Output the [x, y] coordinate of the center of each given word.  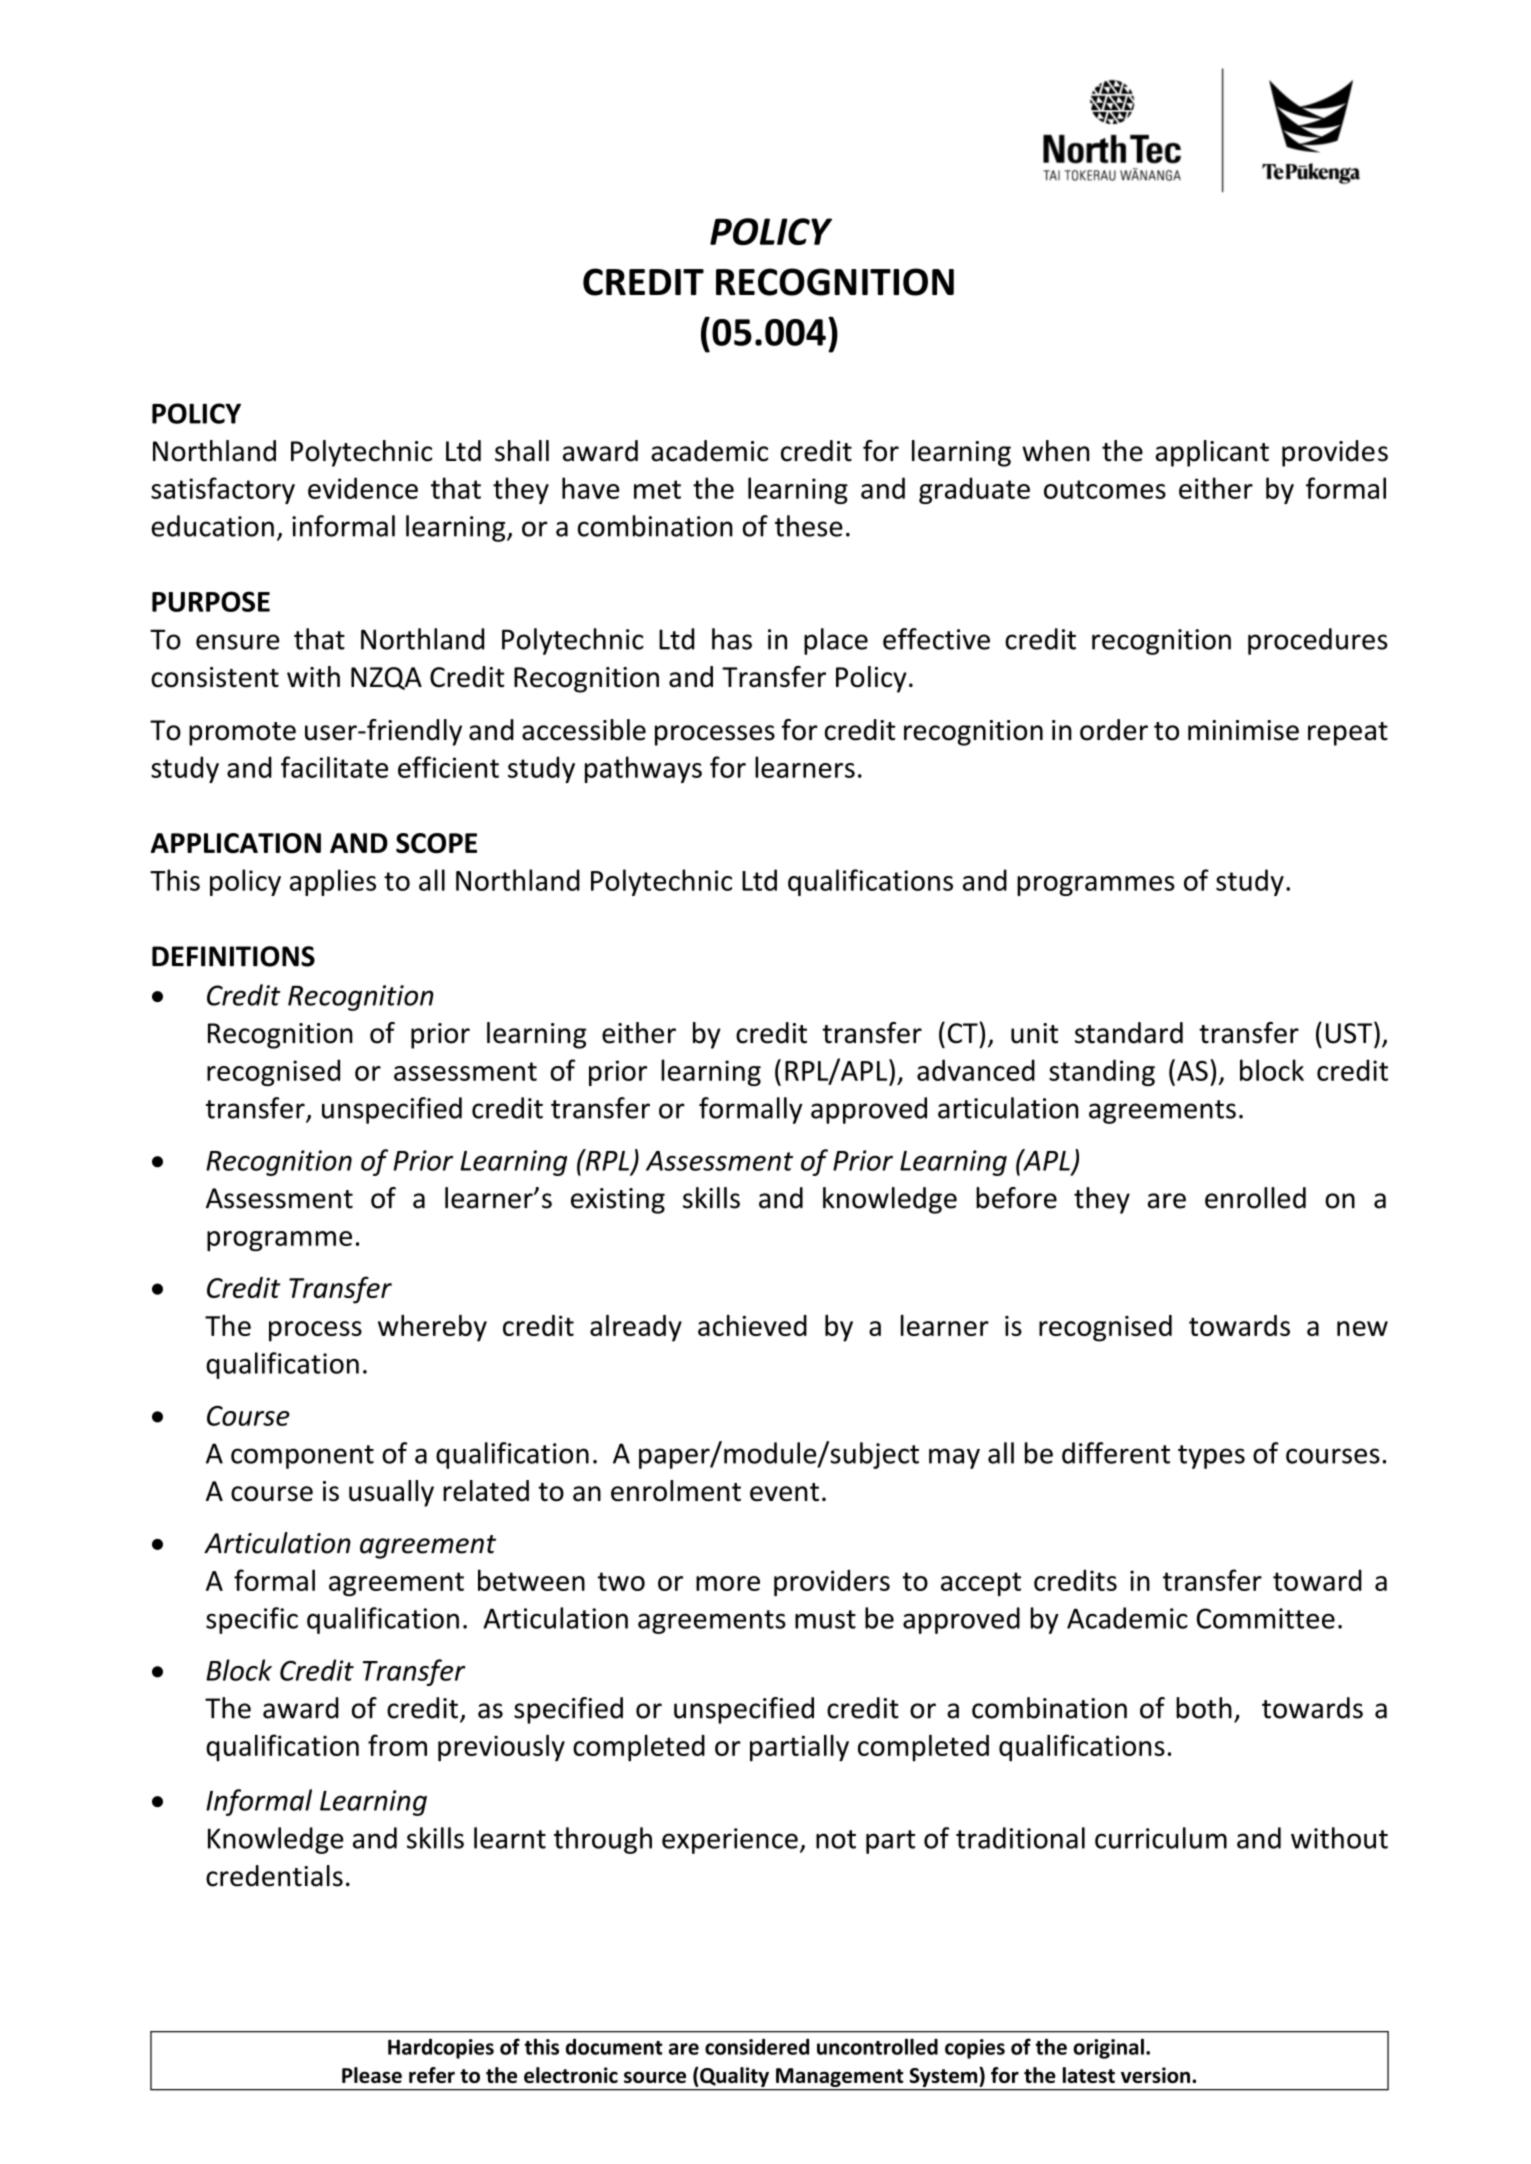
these [809, 526]
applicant [1212, 453]
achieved [752, 1325]
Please [372, 2075]
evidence [363, 488]
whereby [432, 1328]
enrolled [1255, 1198]
